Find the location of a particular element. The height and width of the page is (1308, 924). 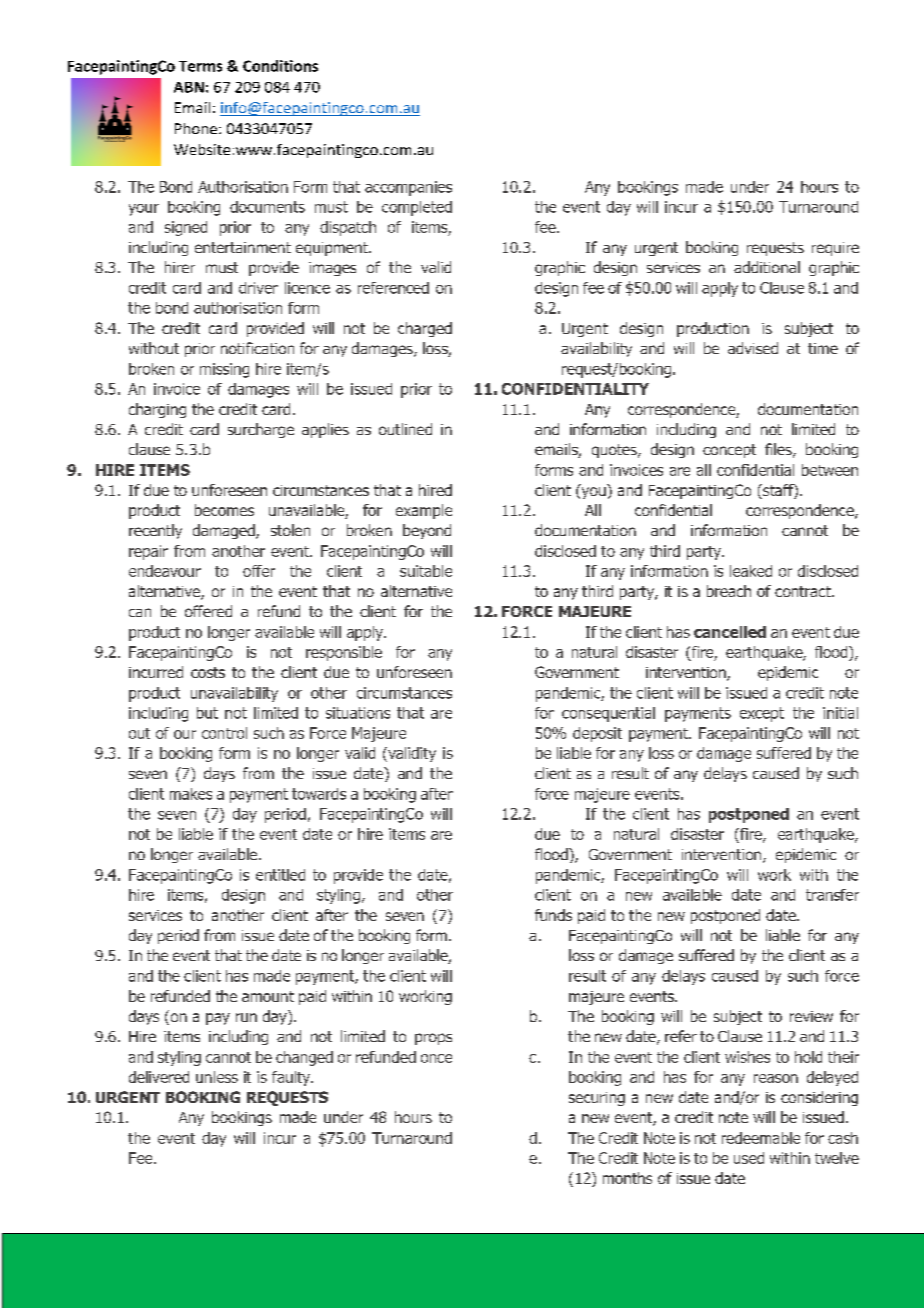

securing is located at coordinates (597, 1099).
